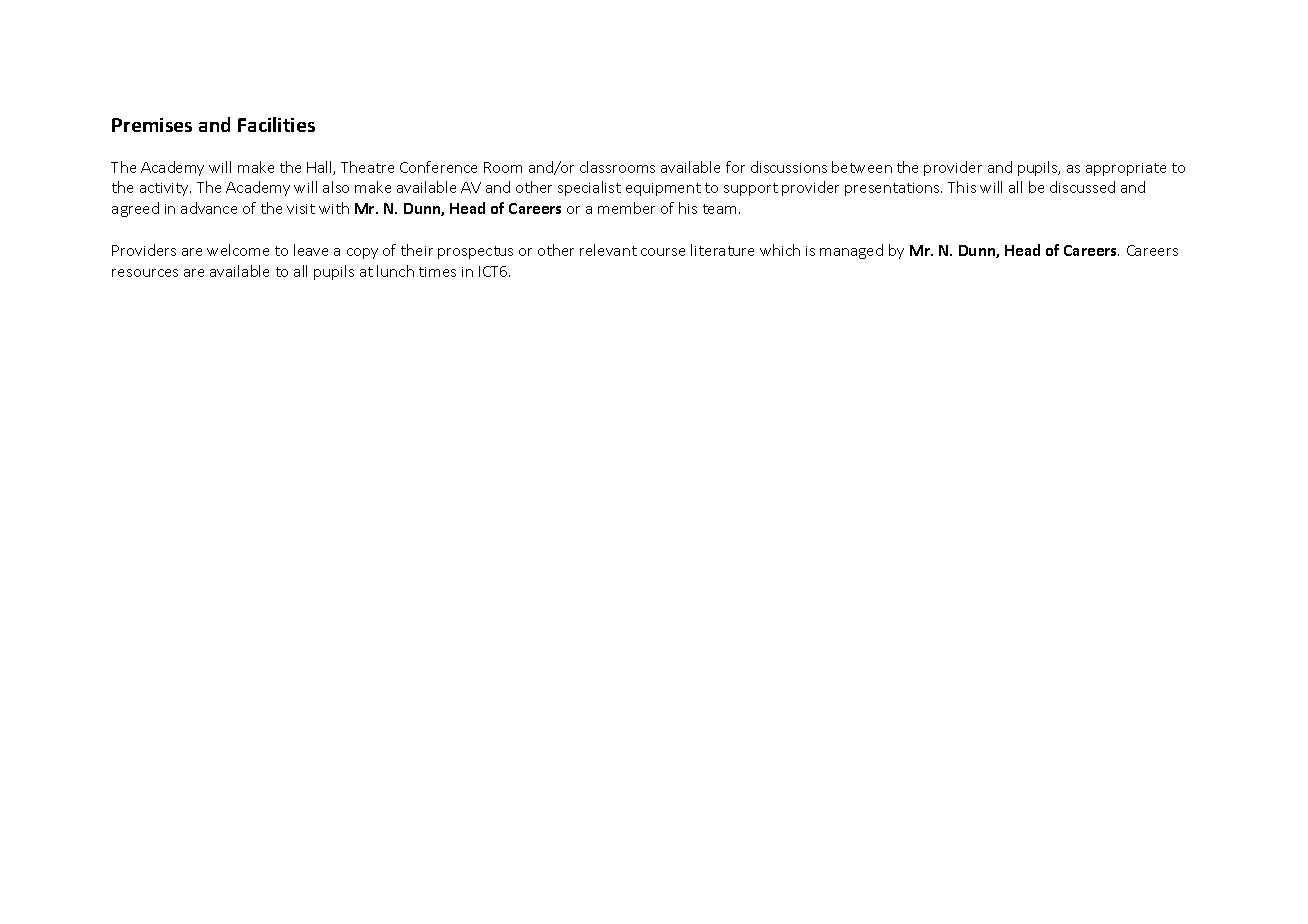  What do you see at coordinates (152, 125) in the screenshot?
I see `Premises` at bounding box center [152, 125].
